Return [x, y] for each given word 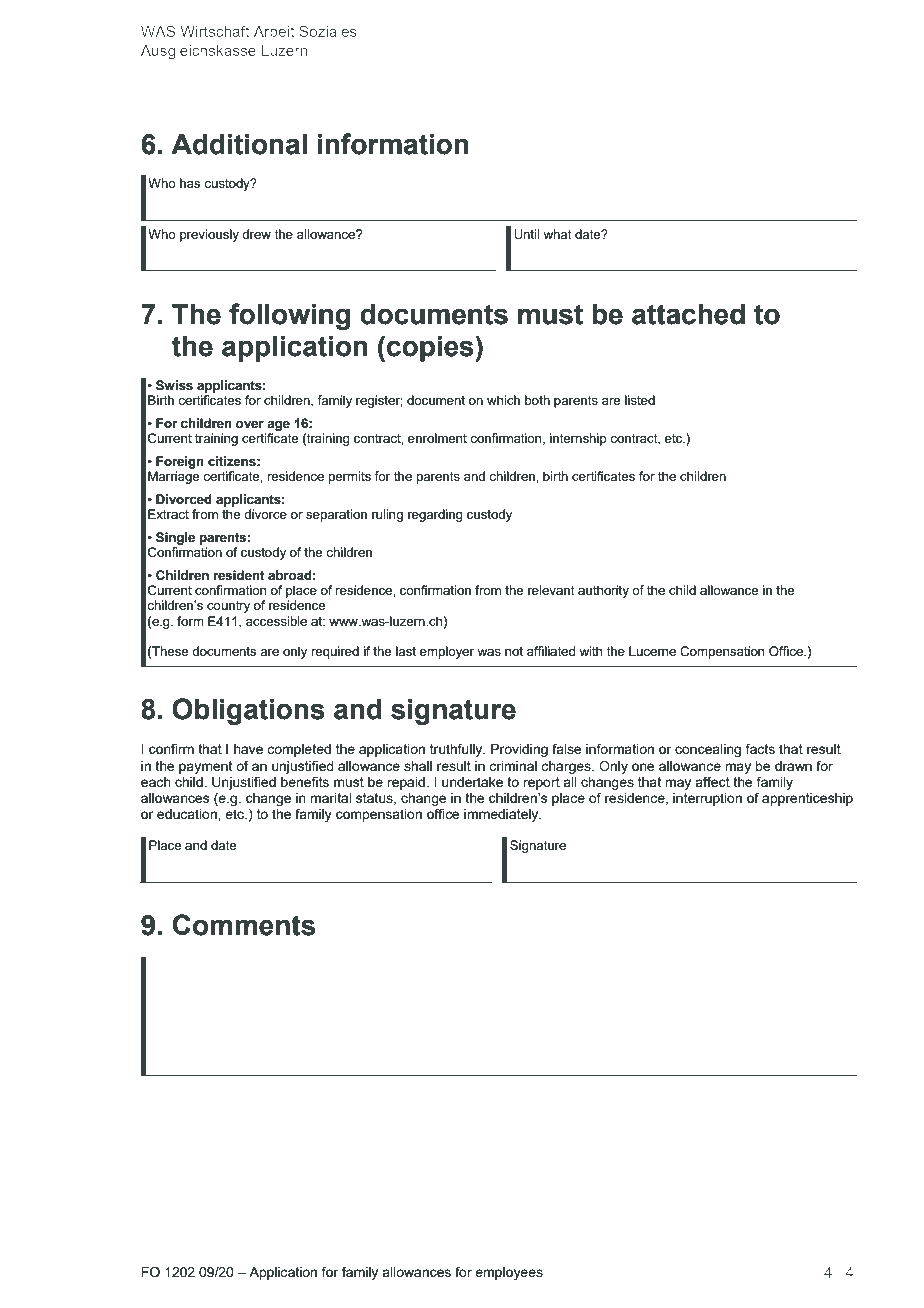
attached [688, 314]
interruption [707, 799]
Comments [244, 925]
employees [509, 1273]
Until [526, 234]
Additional [239, 144]
